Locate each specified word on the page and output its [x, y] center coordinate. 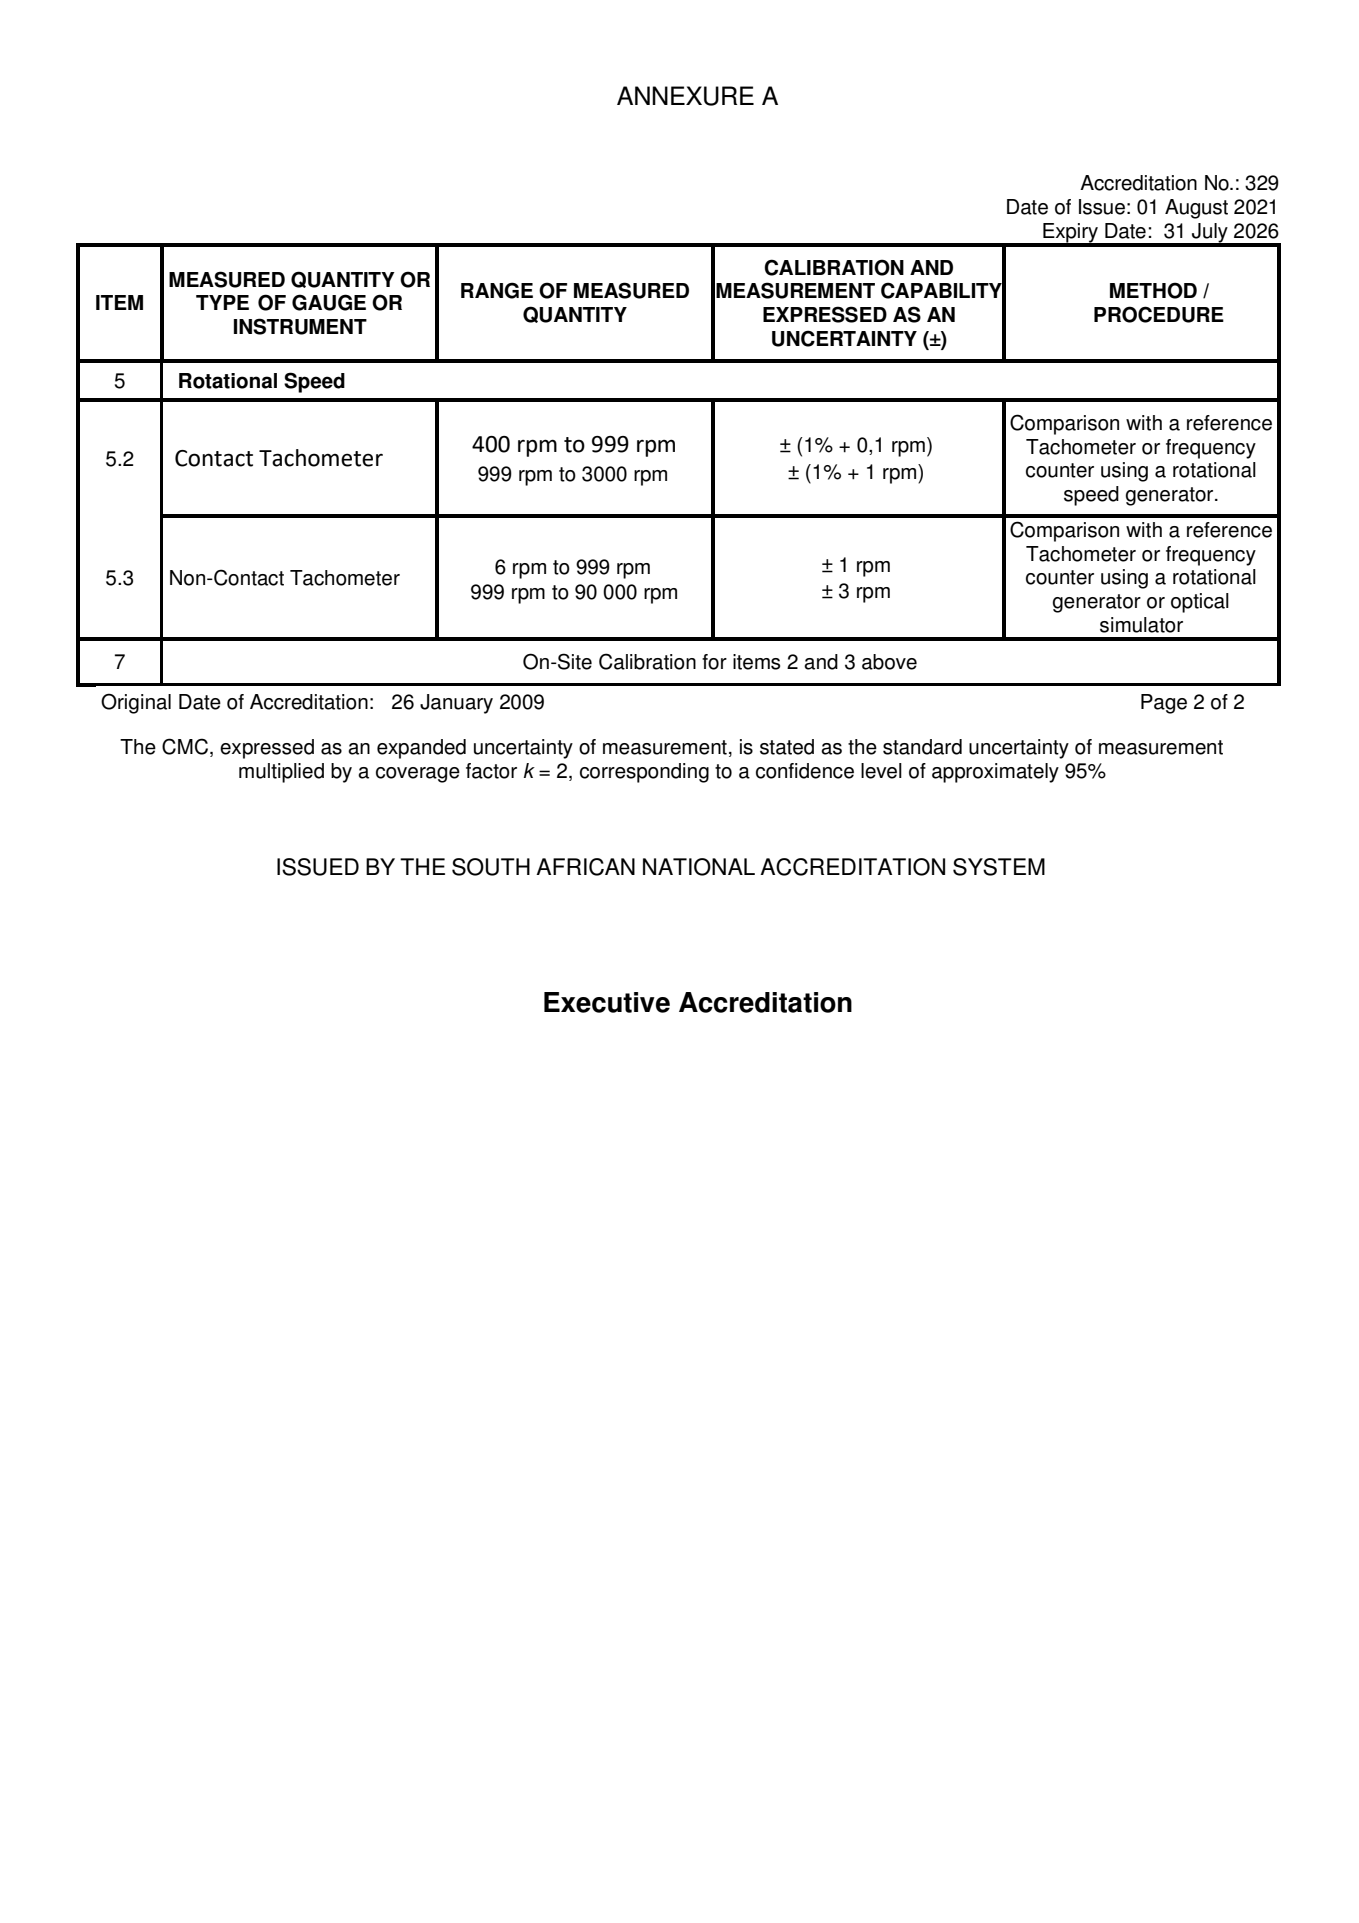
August [1196, 209]
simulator [1141, 625]
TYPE [222, 302]
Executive [607, 1002]
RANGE [497, 290]
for [714, 662]
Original [136, 703]
